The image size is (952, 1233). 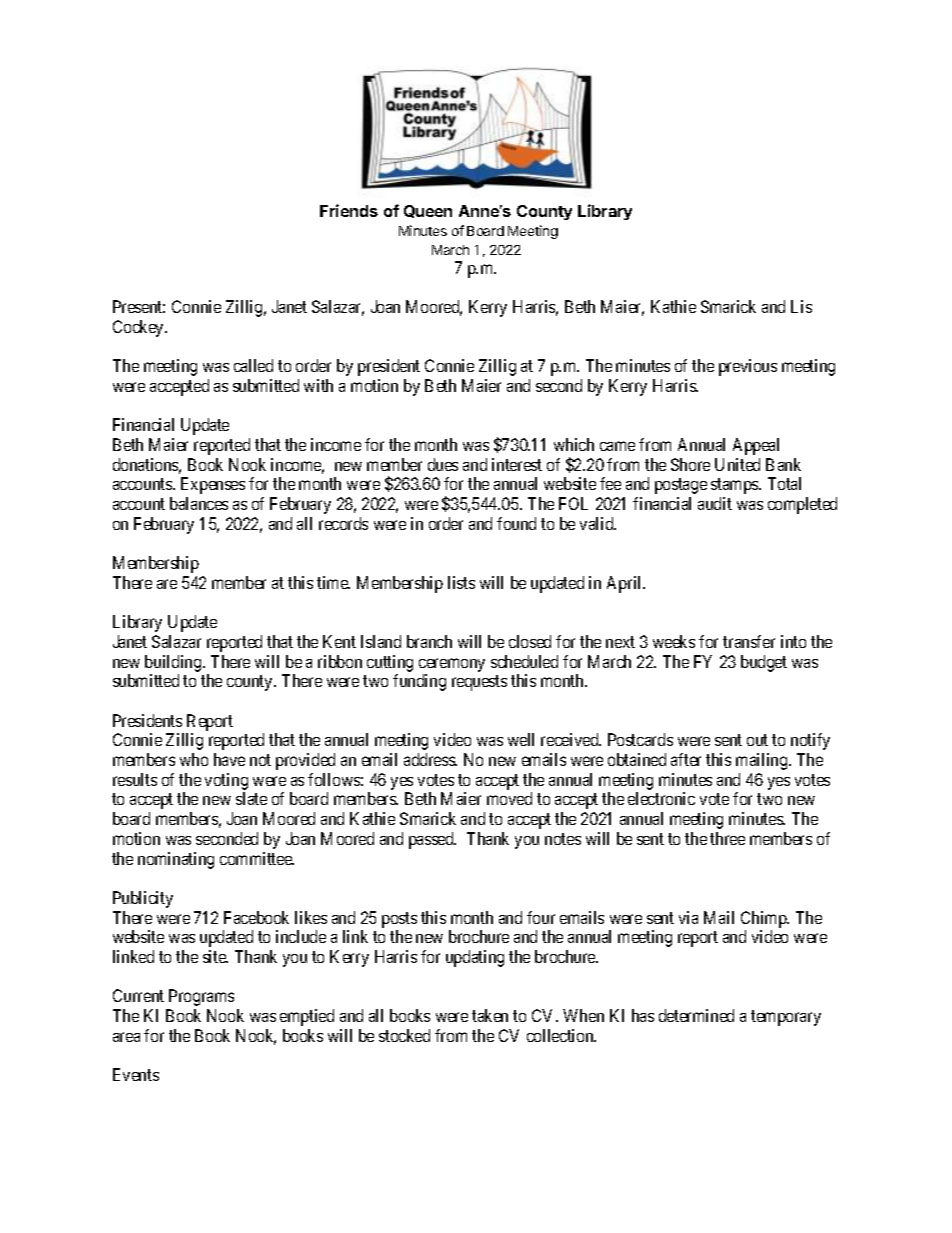 What do you see at coordinates (428, 211) in the screenshot?
I see `Queen` at bounding box center [428, 211].
